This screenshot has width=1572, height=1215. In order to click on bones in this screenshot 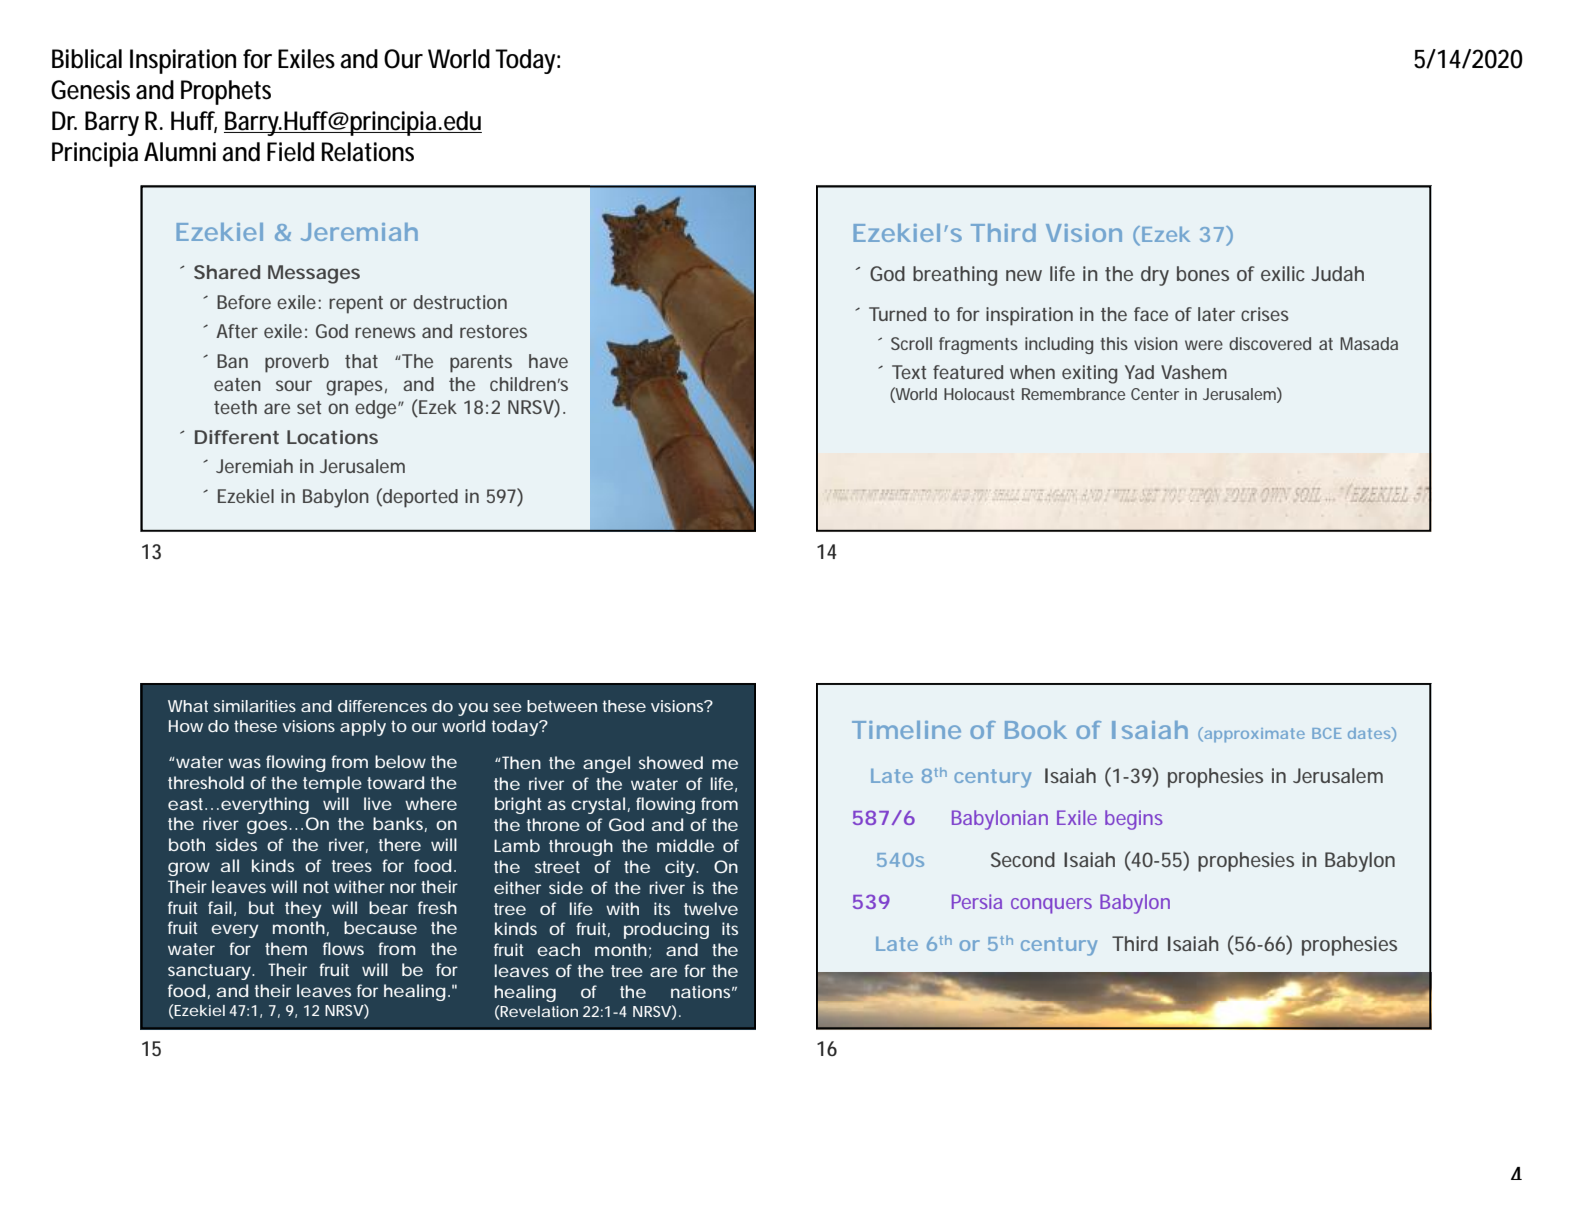, I will do `click(1203, 273)`.
